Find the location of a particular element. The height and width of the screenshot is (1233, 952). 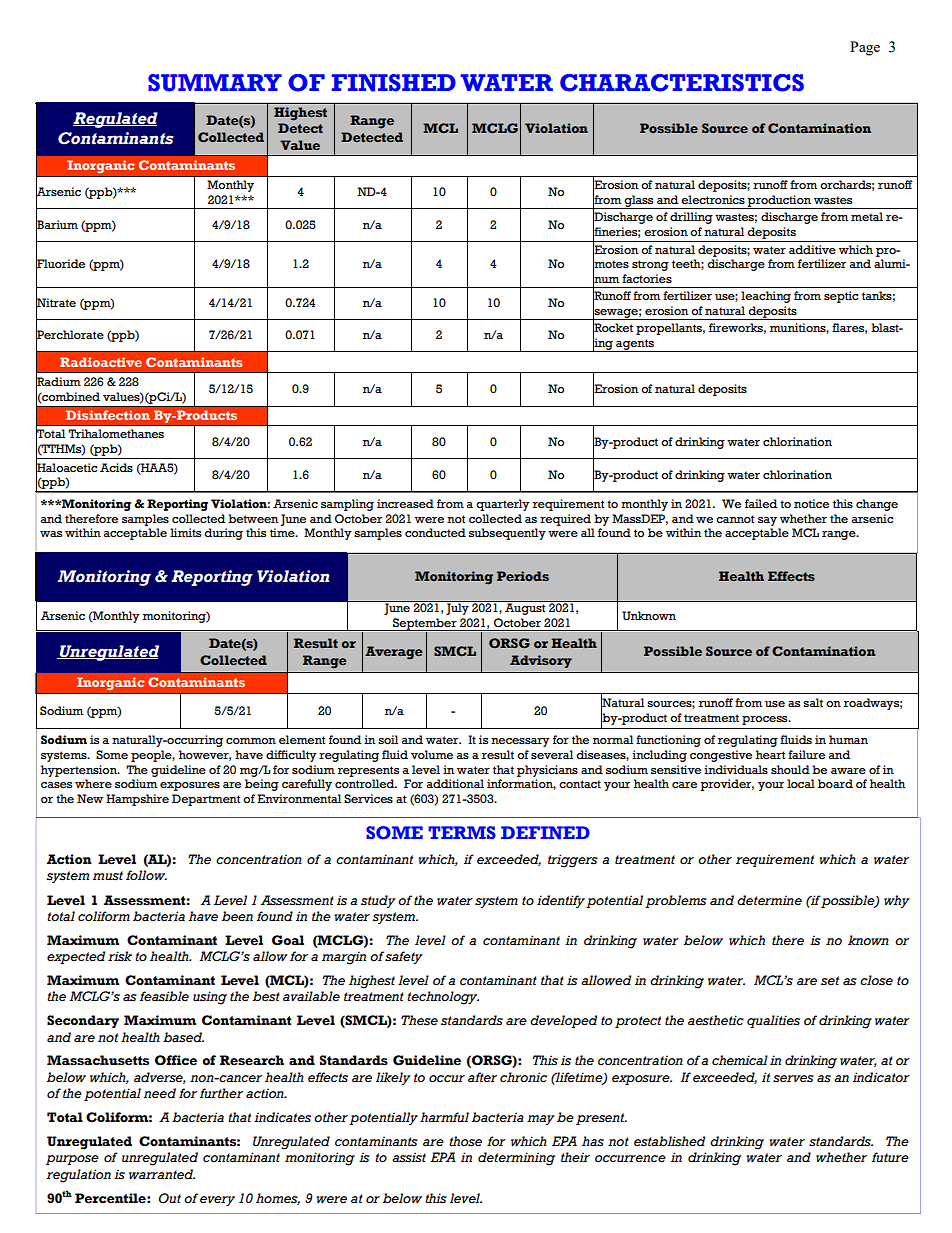

limits is located at coordinates (185, 532).
